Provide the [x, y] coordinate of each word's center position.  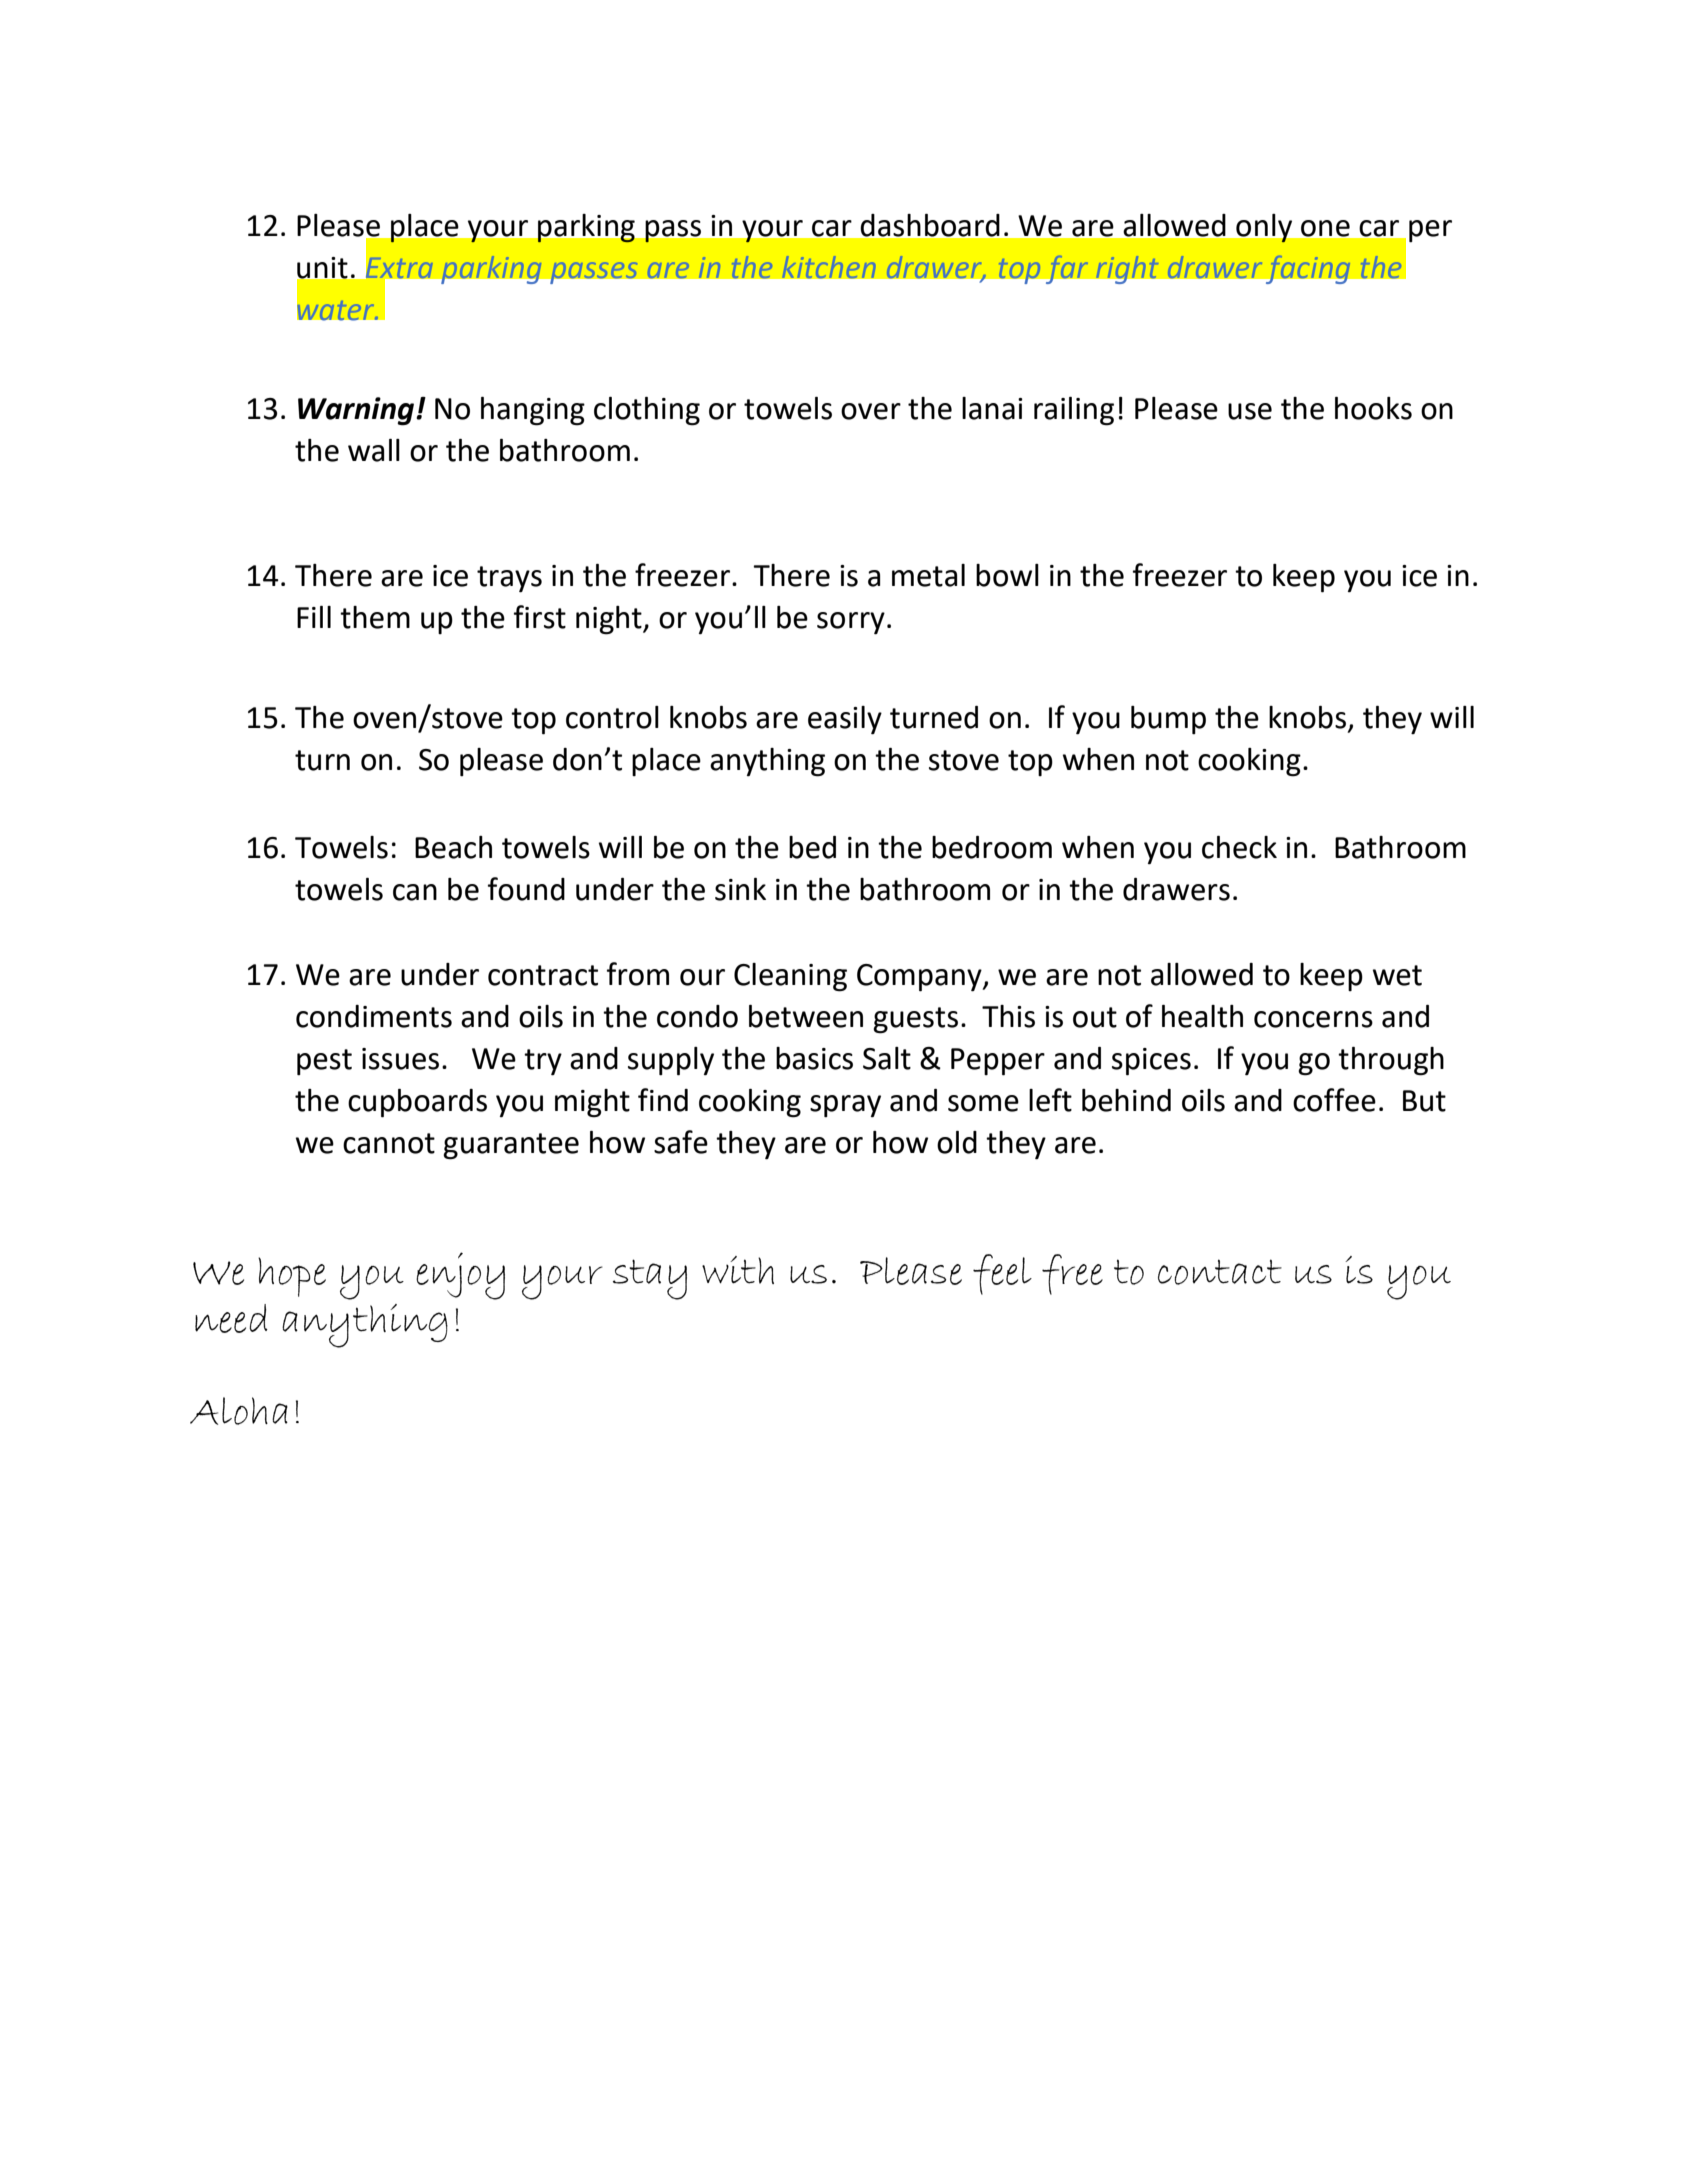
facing [1308, 269]
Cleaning [790, 977]
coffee [1334, 1100]
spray [845, 1106]
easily [845, 720]
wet [1397, 975]
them [375, 617]
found [526, 889]
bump [1168, 720]
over [871, 411]
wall [374, 450]
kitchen [829, 267]
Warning [357, 411]
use [1250, 411]
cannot [389, 1143]
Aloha [239, 1411]
